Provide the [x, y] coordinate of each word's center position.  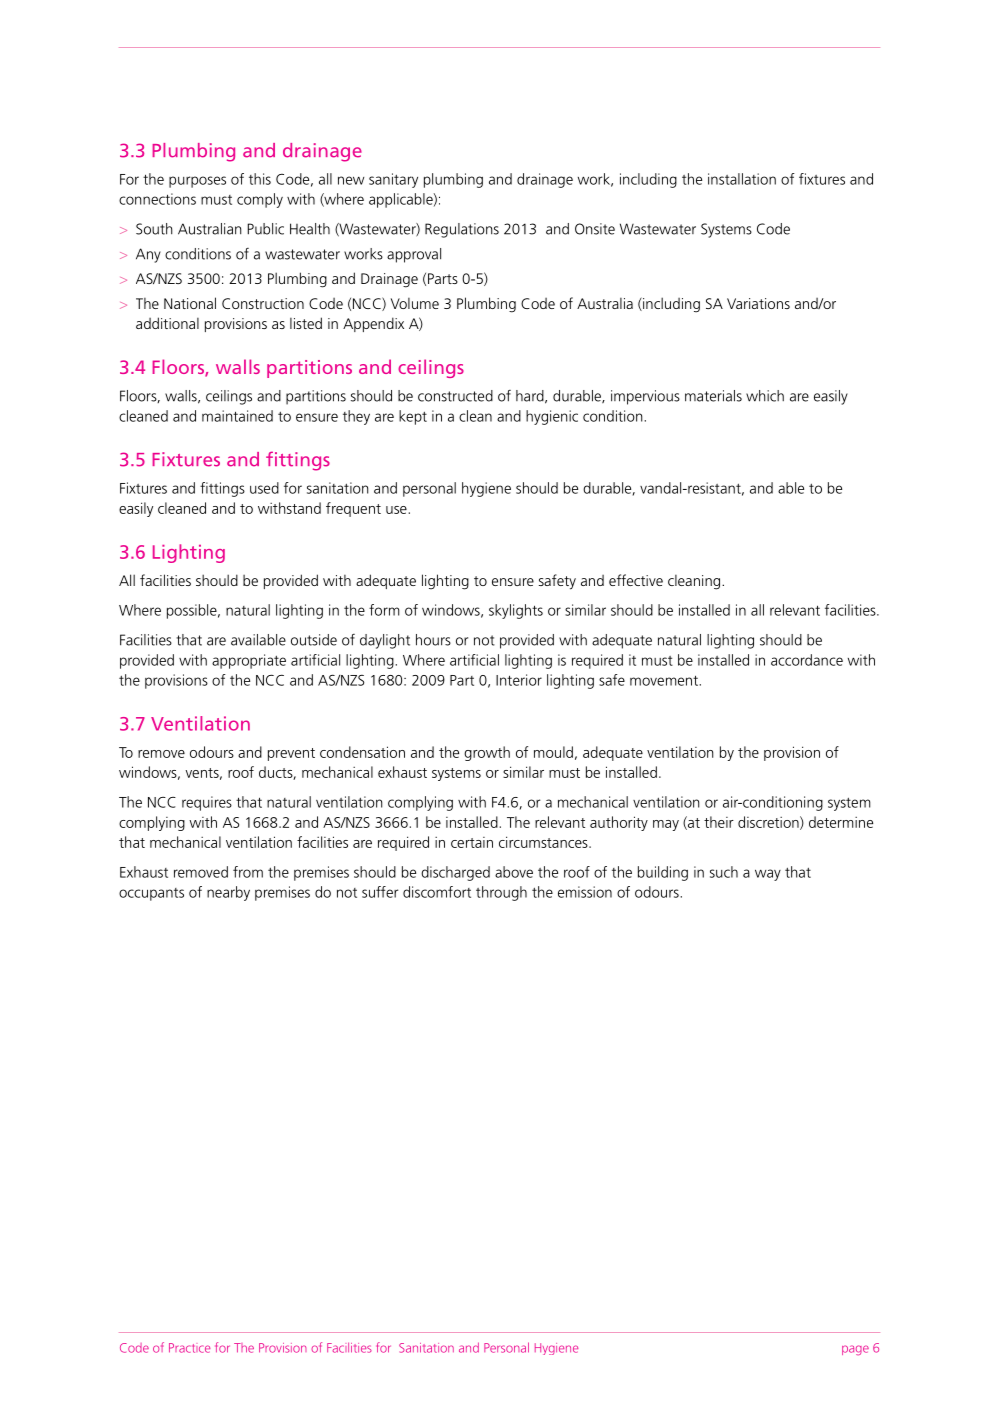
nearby [228, 893]
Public [265, 229]
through [501, 893]
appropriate [249, 661]
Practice [189, 1348]
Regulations [462, 230]
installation [742, 179]
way [768, 875]
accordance [807, 660]
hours [433, 640]
